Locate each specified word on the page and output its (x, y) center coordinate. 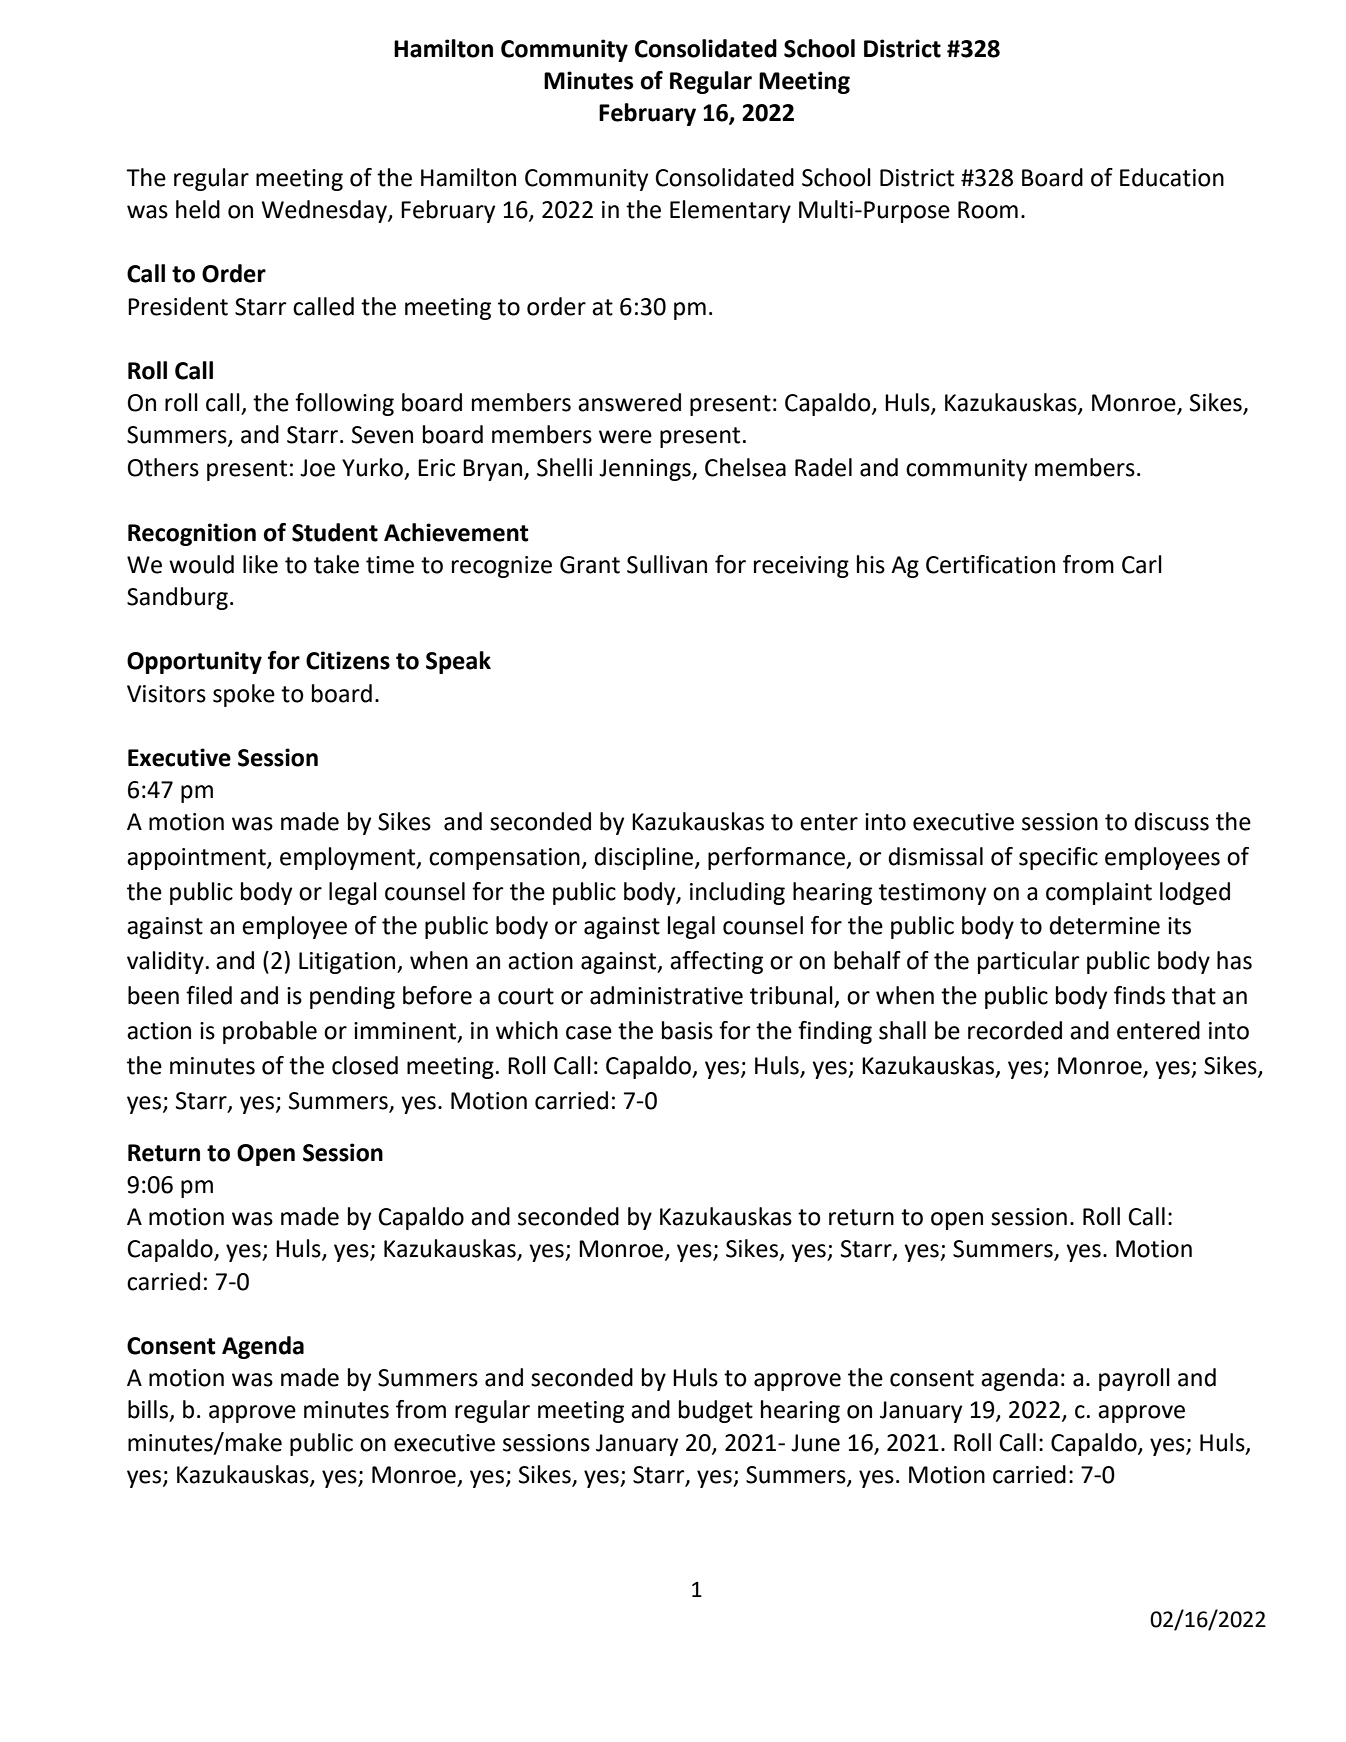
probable (270, 1032)
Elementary (730, 211)
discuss (1171, 821)
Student (335, 532)
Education (1172, 177)
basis (687, 1030)
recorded (1015, 1030)
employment (349, 858)
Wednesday (325, 211)
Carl (1142, 564)
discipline (645, 858)
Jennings (646, 470)
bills (148, 1409)
